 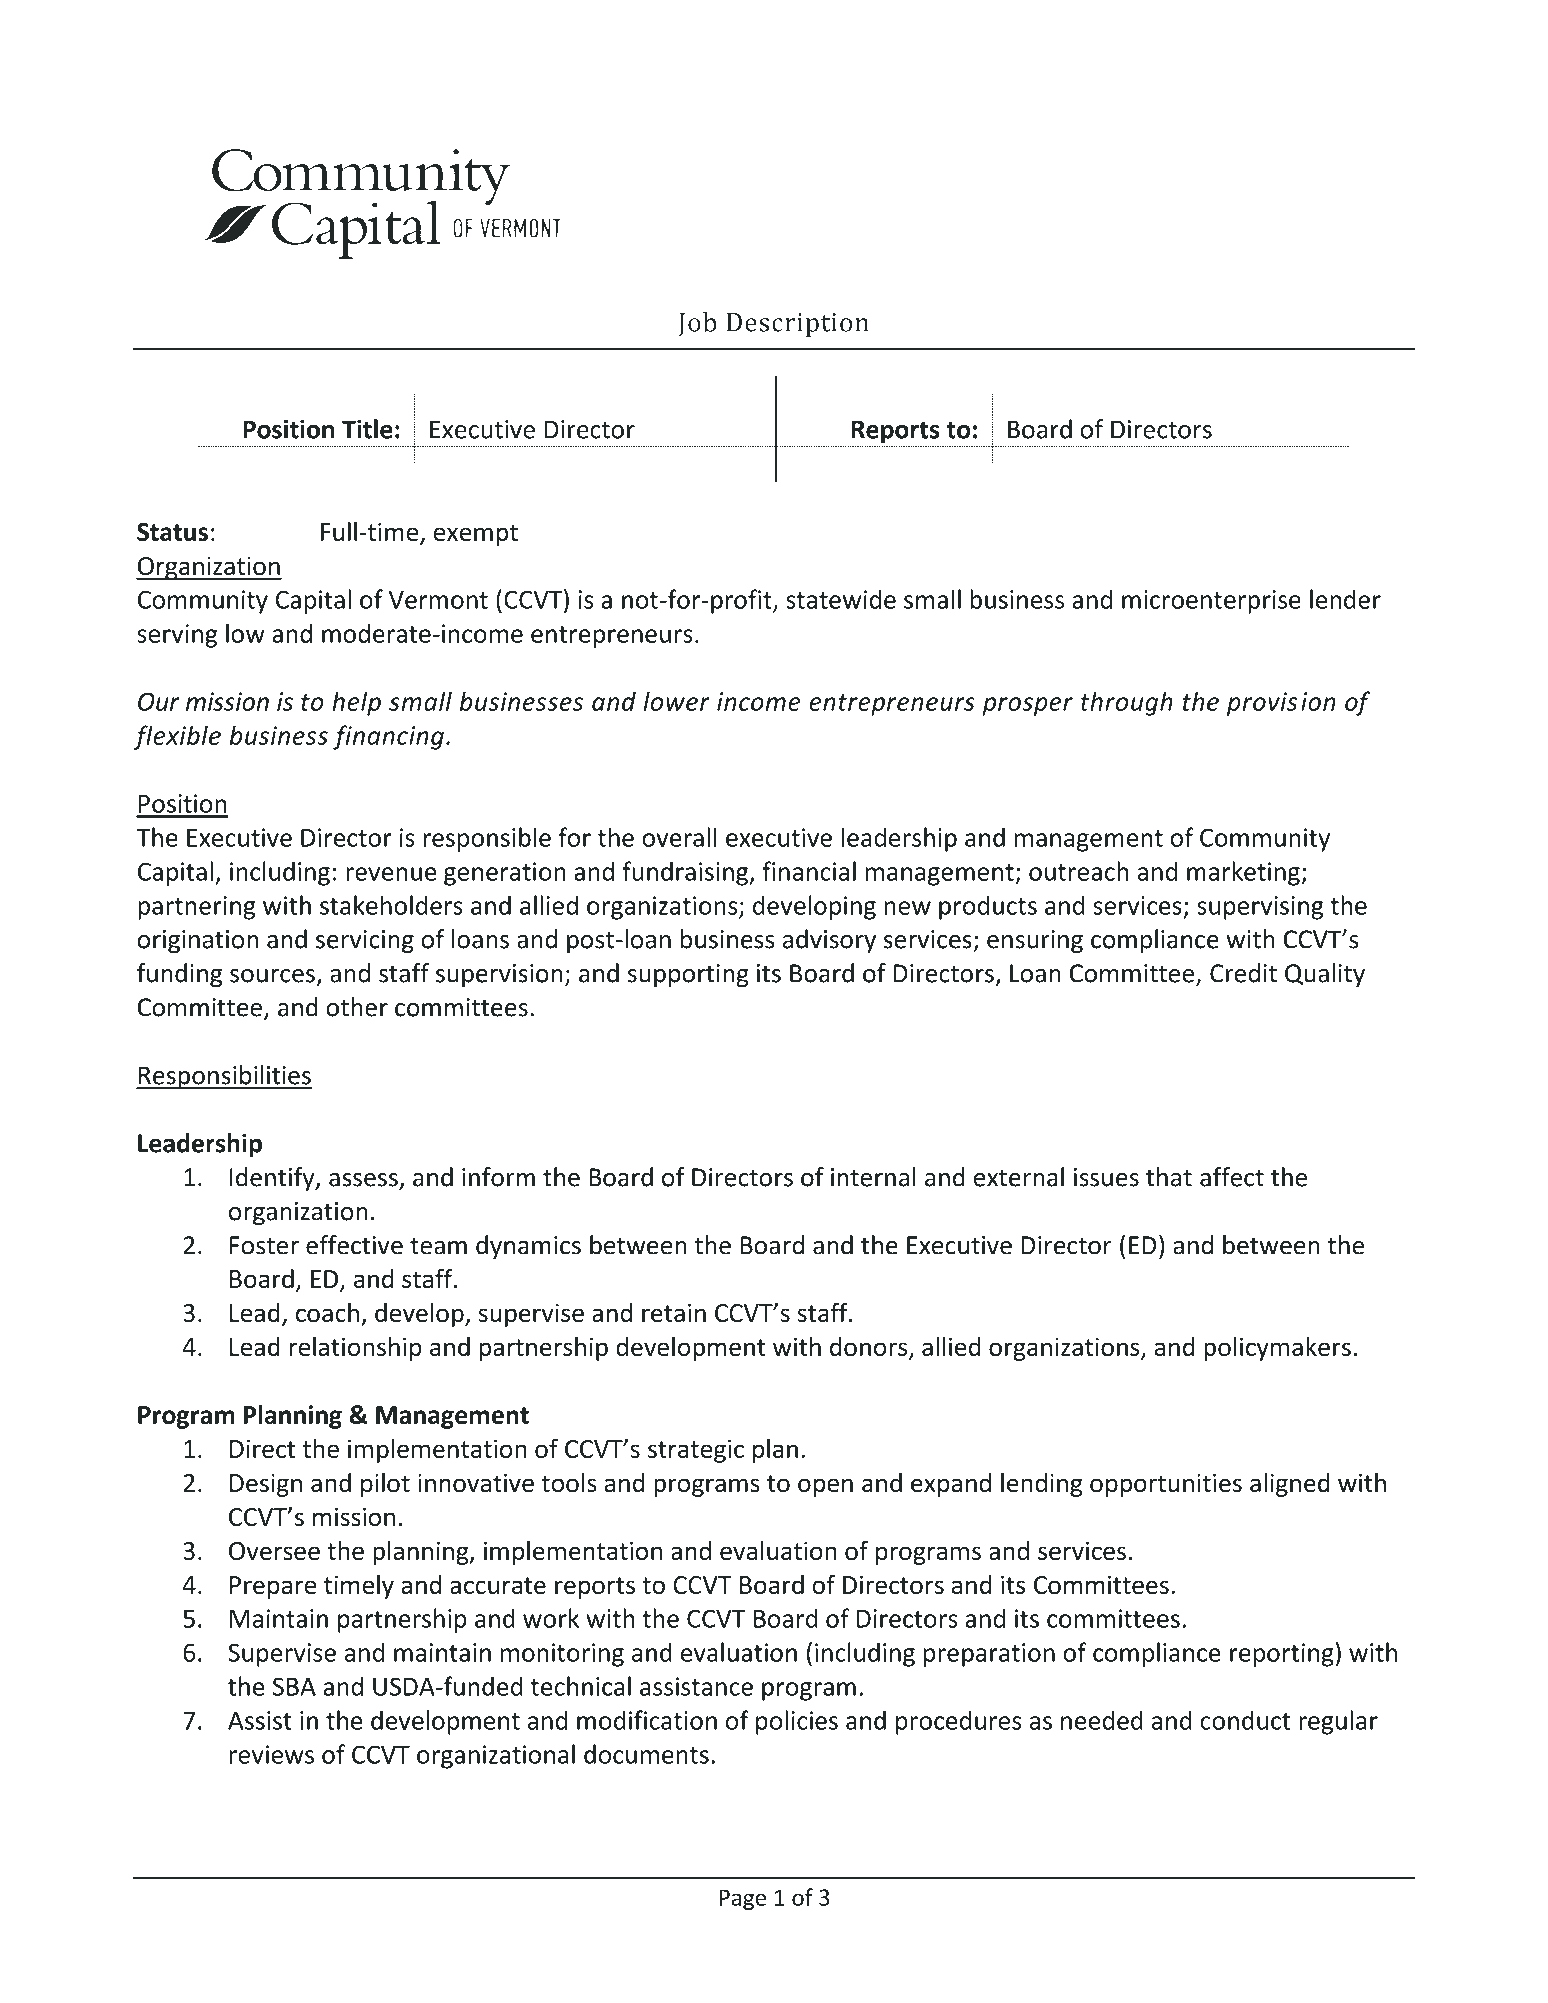 What do you see at coordinates (1345, 599) in the document?
I see `lender` at bounding box center [1345, 599].
